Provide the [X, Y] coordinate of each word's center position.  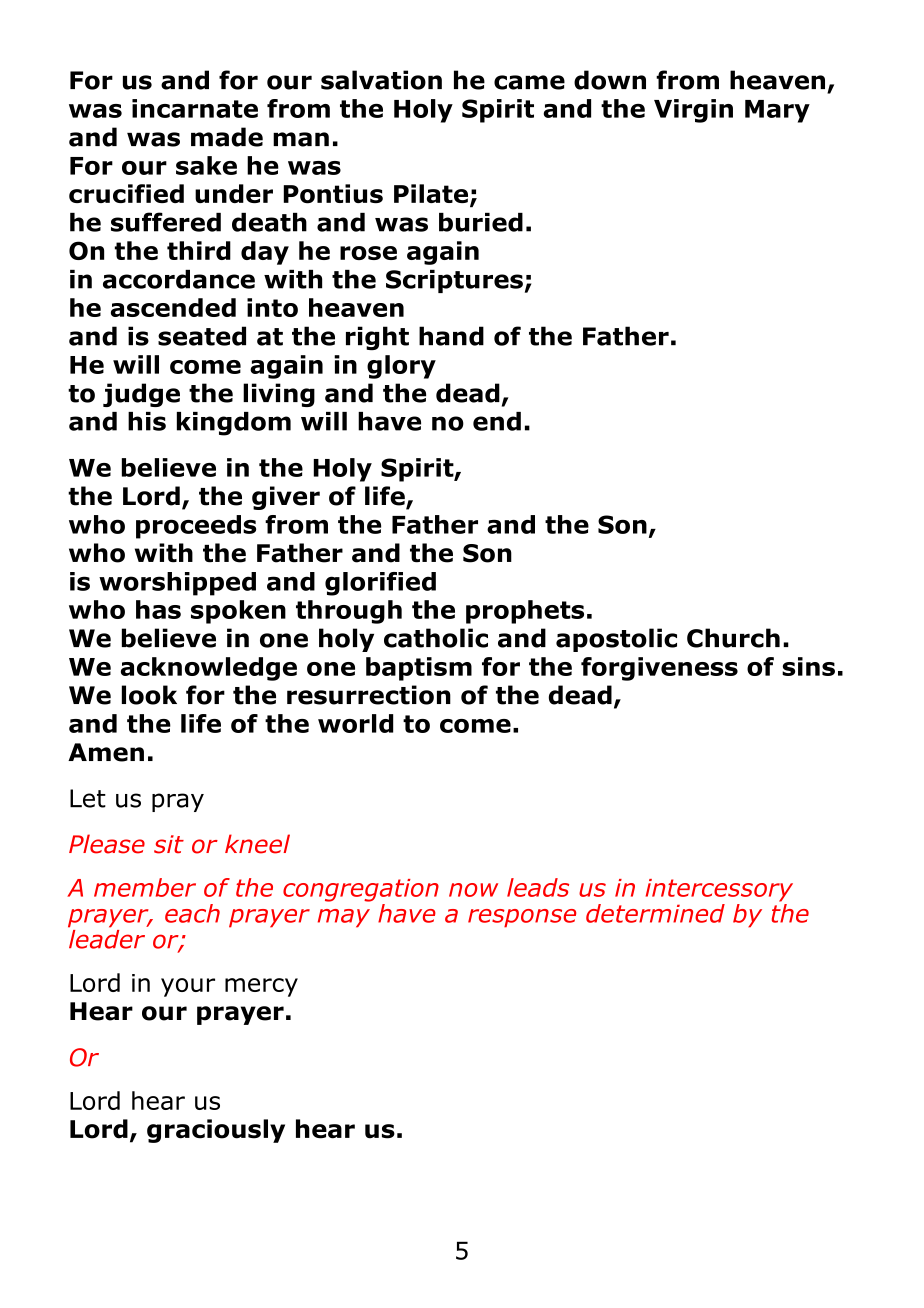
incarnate [195, 108]
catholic [436, 638]
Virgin [693, 111]
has [158, 609]
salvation [381, 80]
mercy [261, 987]
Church [733, 638]
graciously [216, 1131]
